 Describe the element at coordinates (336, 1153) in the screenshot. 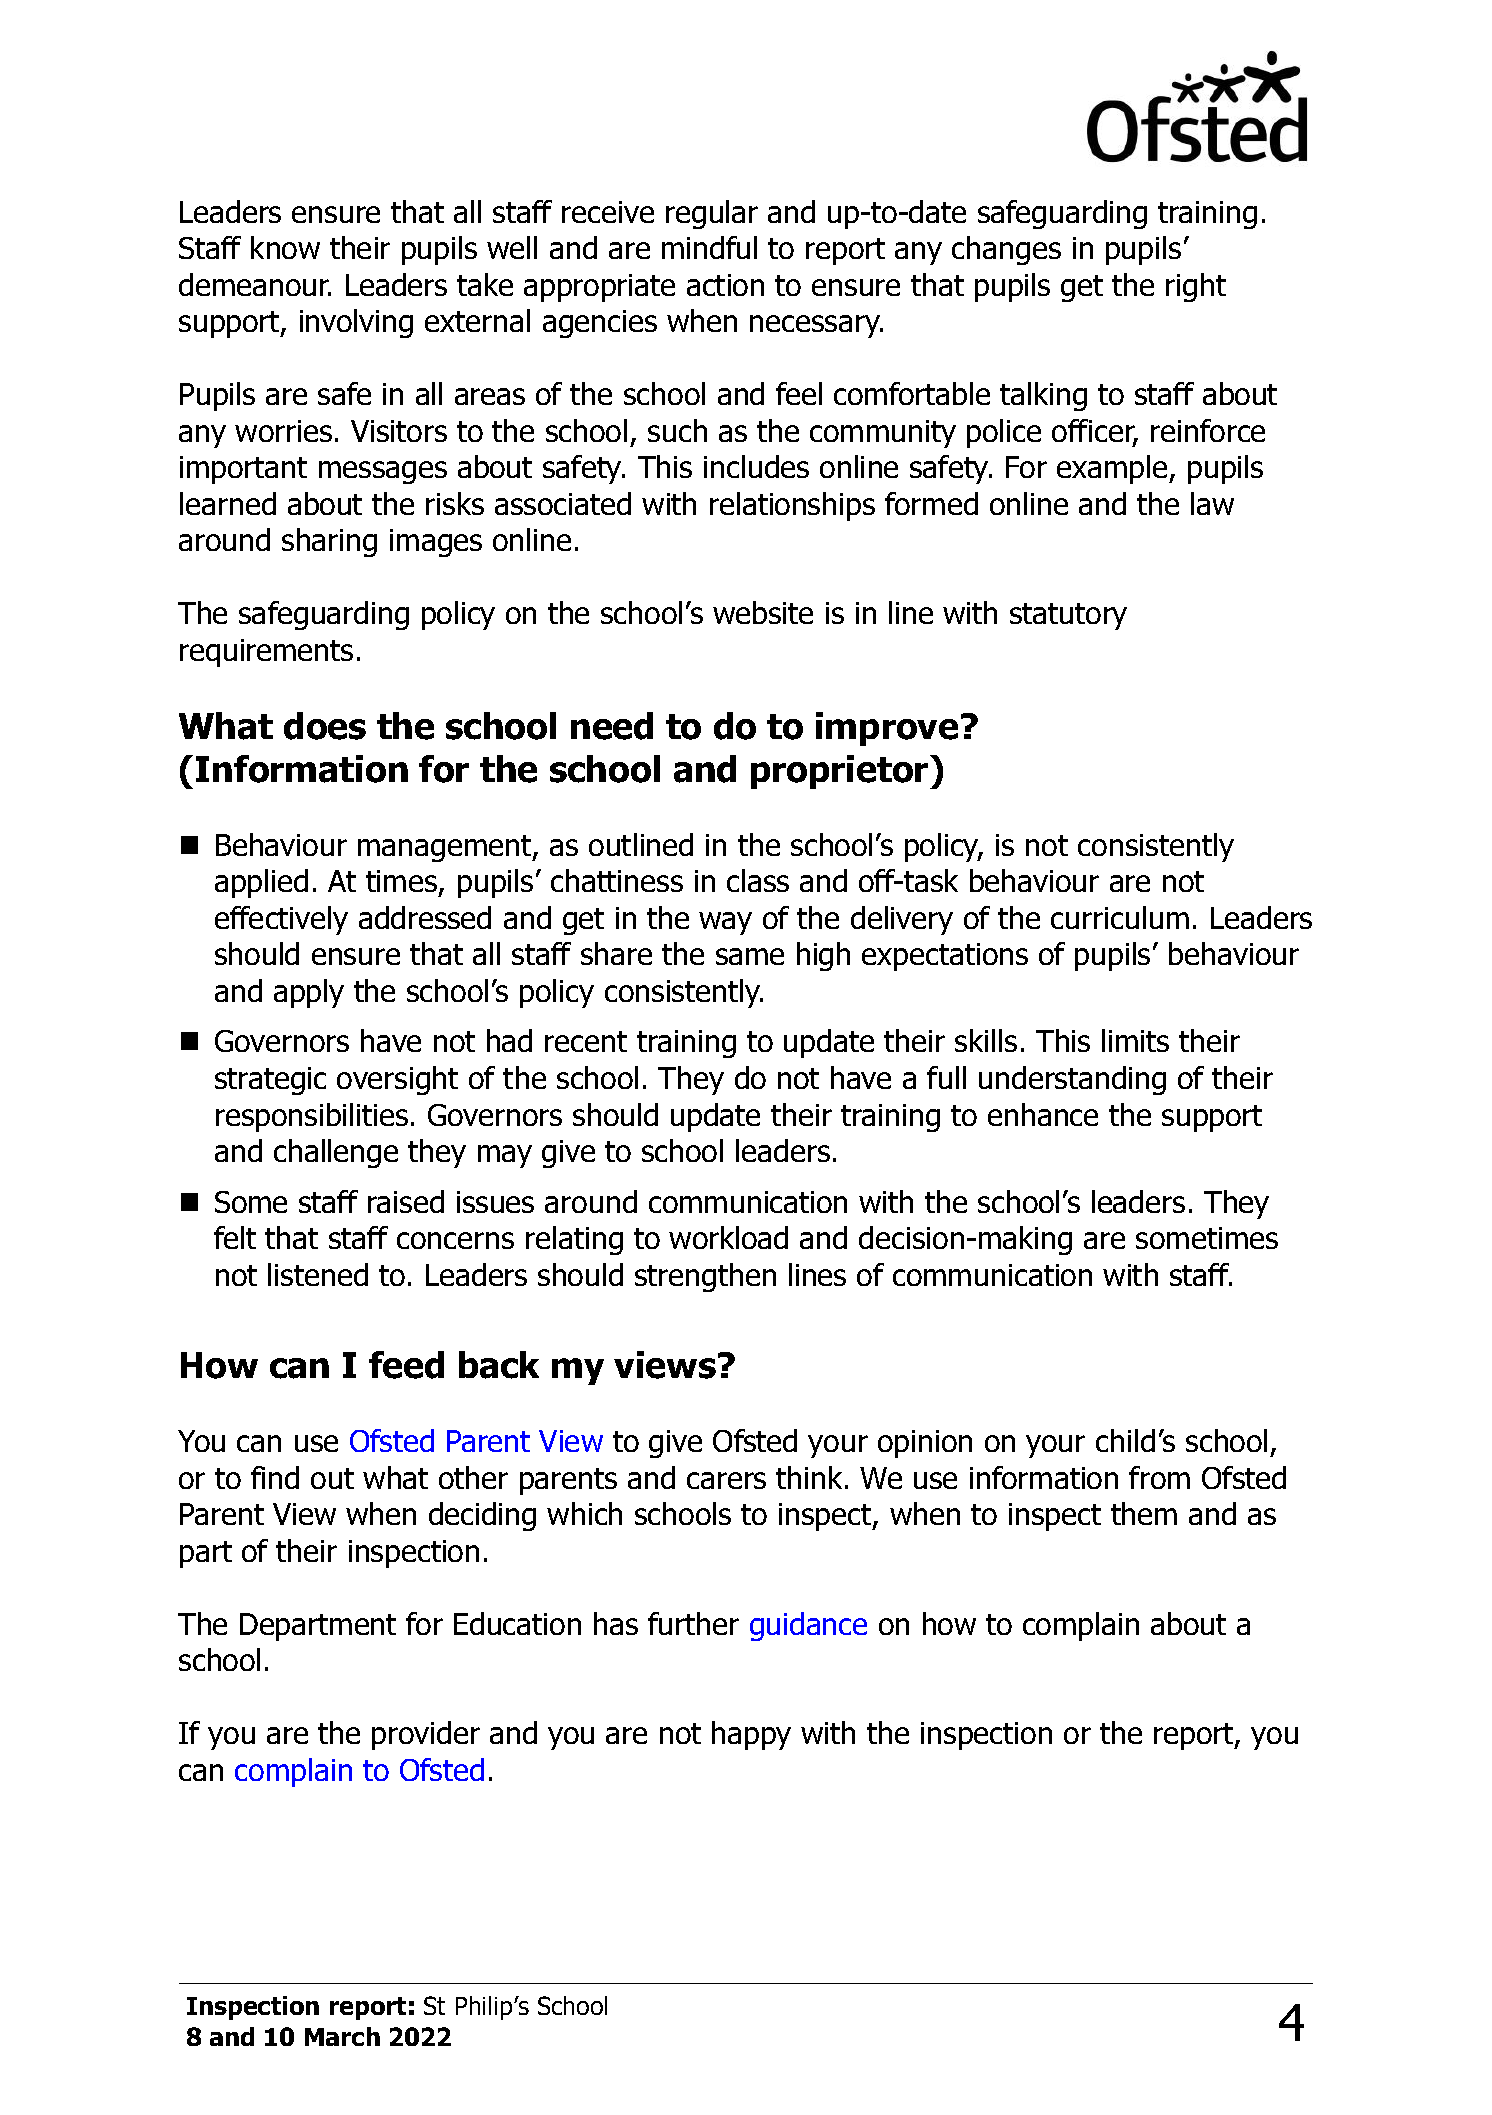

I see `challenge` at that location.
